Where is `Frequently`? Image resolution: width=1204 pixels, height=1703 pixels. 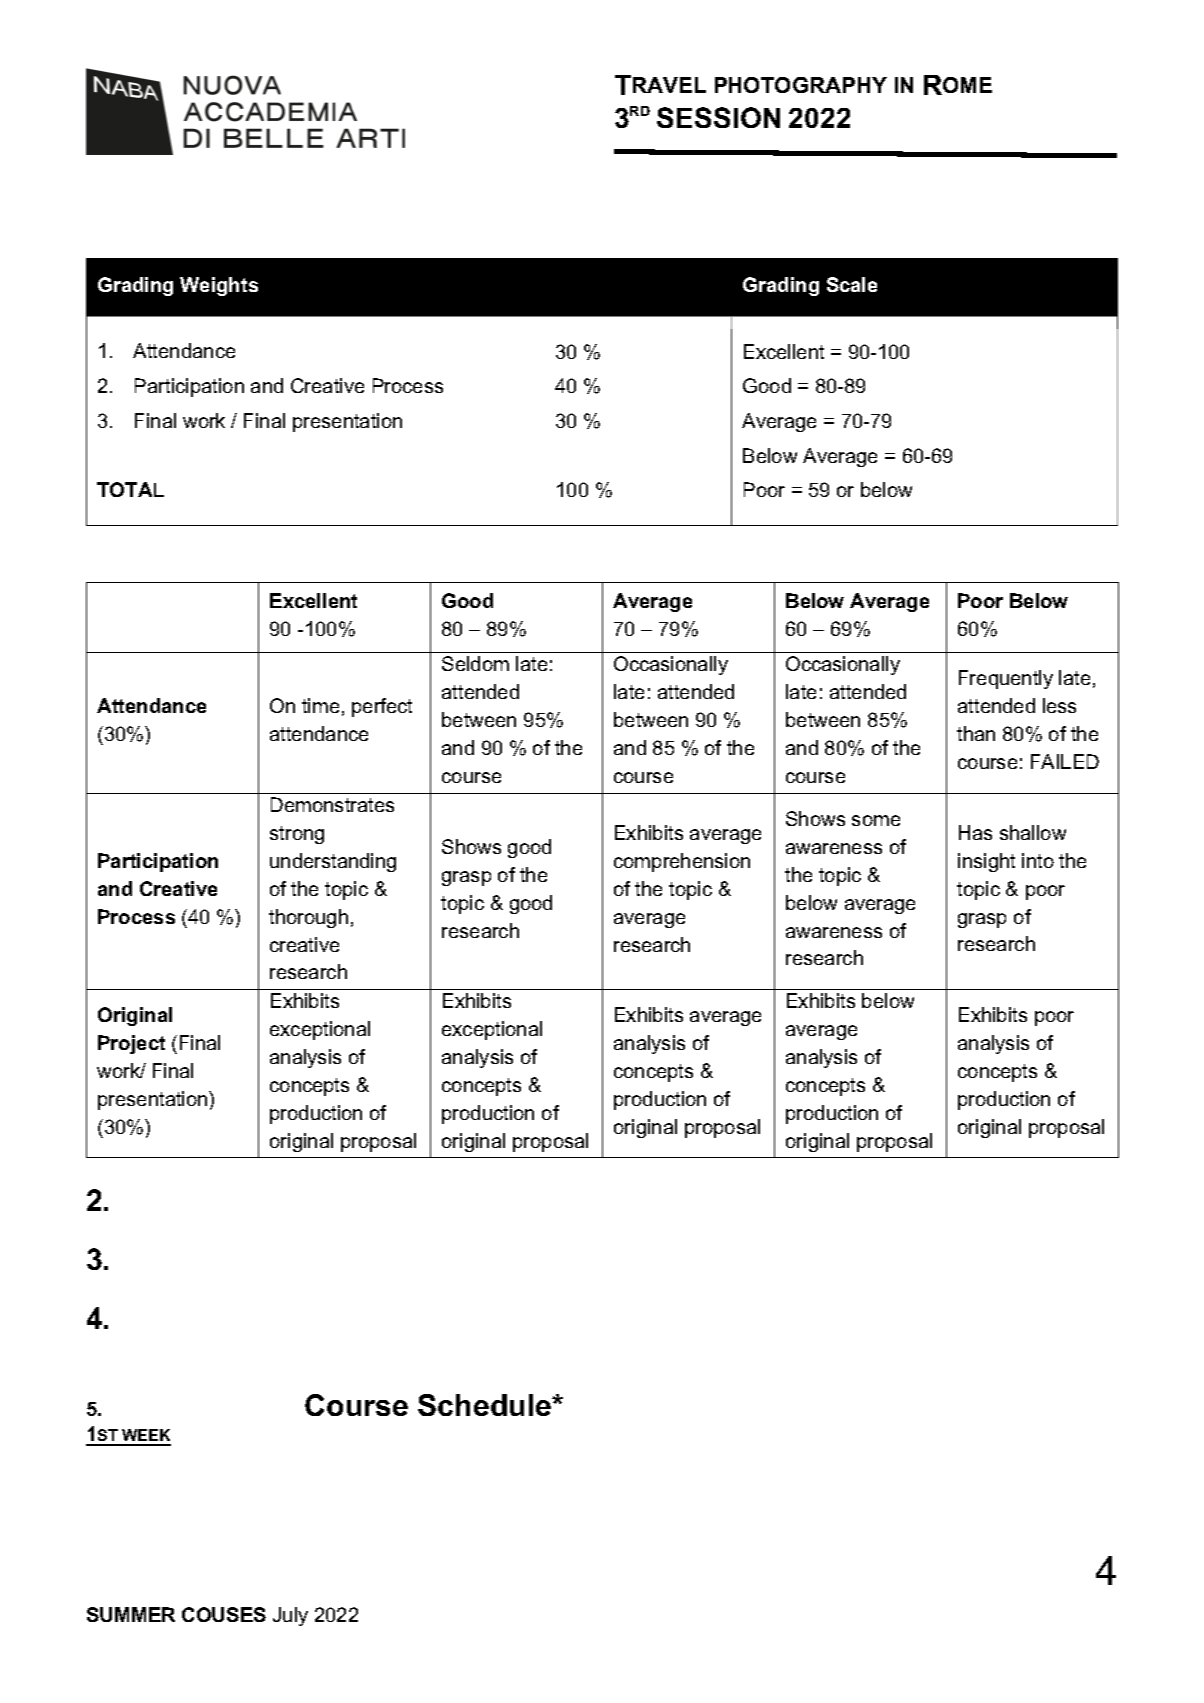 Frequently is located at coordinates (1006, 679).
